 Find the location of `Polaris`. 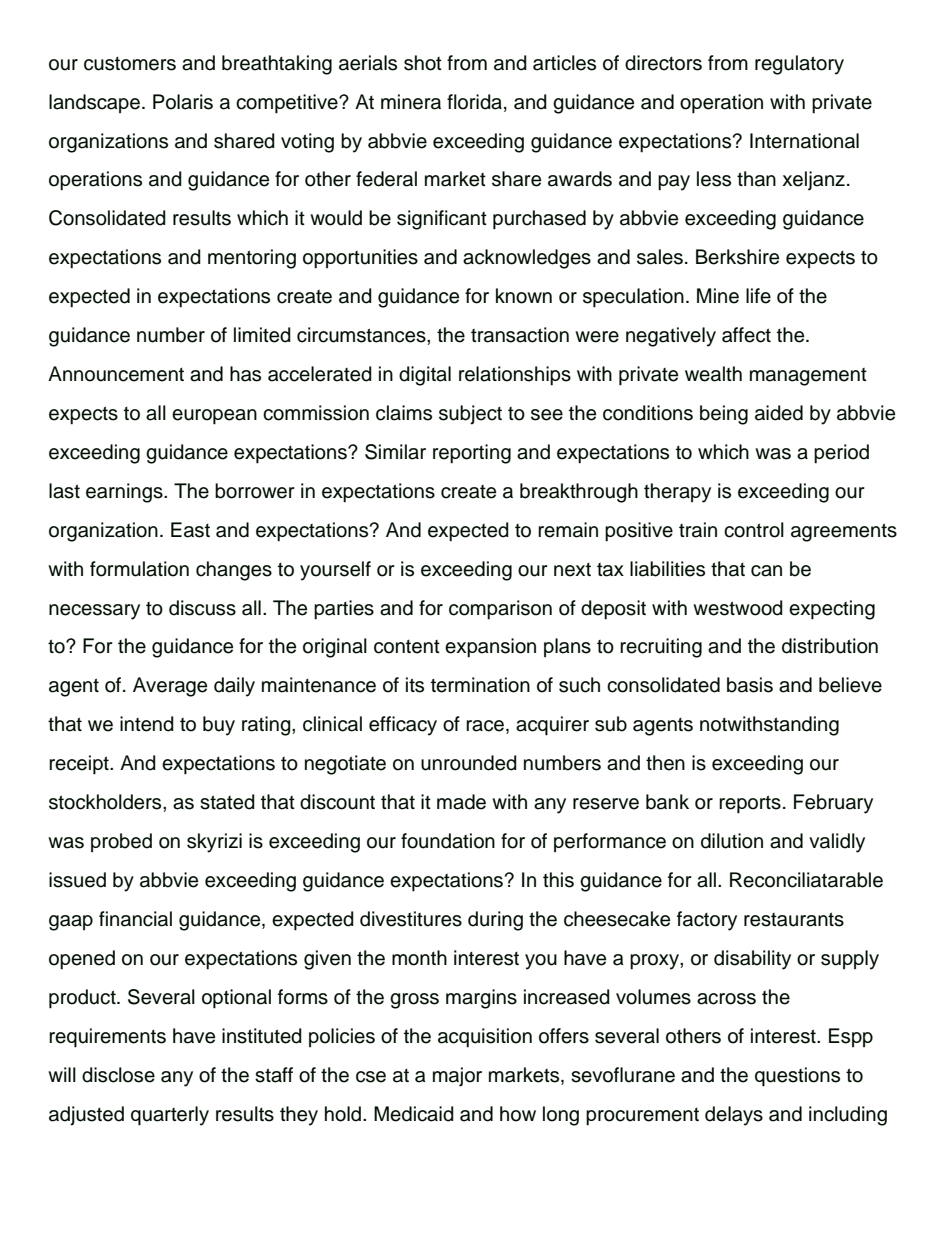

Polaris is located at coordinates (183, 102).
